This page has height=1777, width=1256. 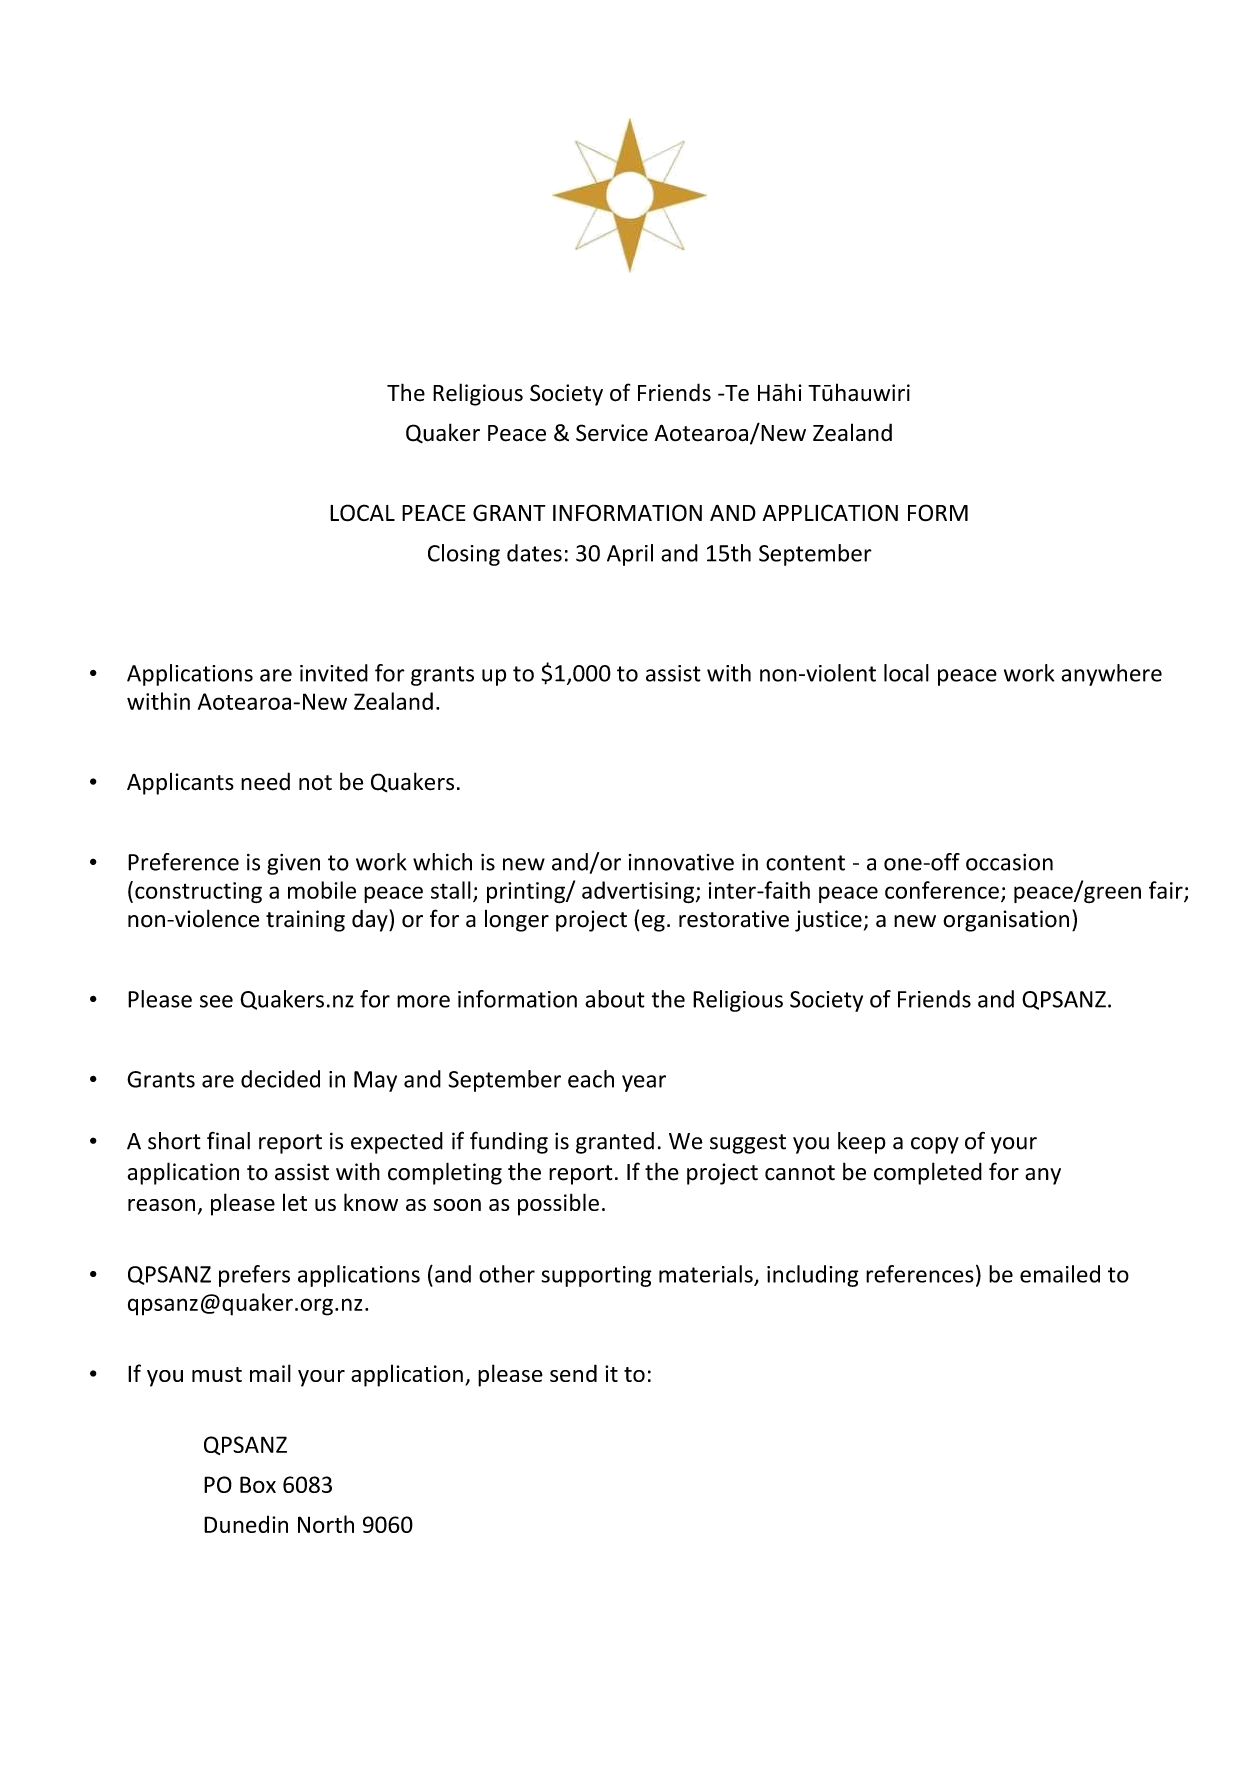 What do you see at coordinates (1111, 675) in the page?
I see `anywhere` at bounding box center [1111, 675].
